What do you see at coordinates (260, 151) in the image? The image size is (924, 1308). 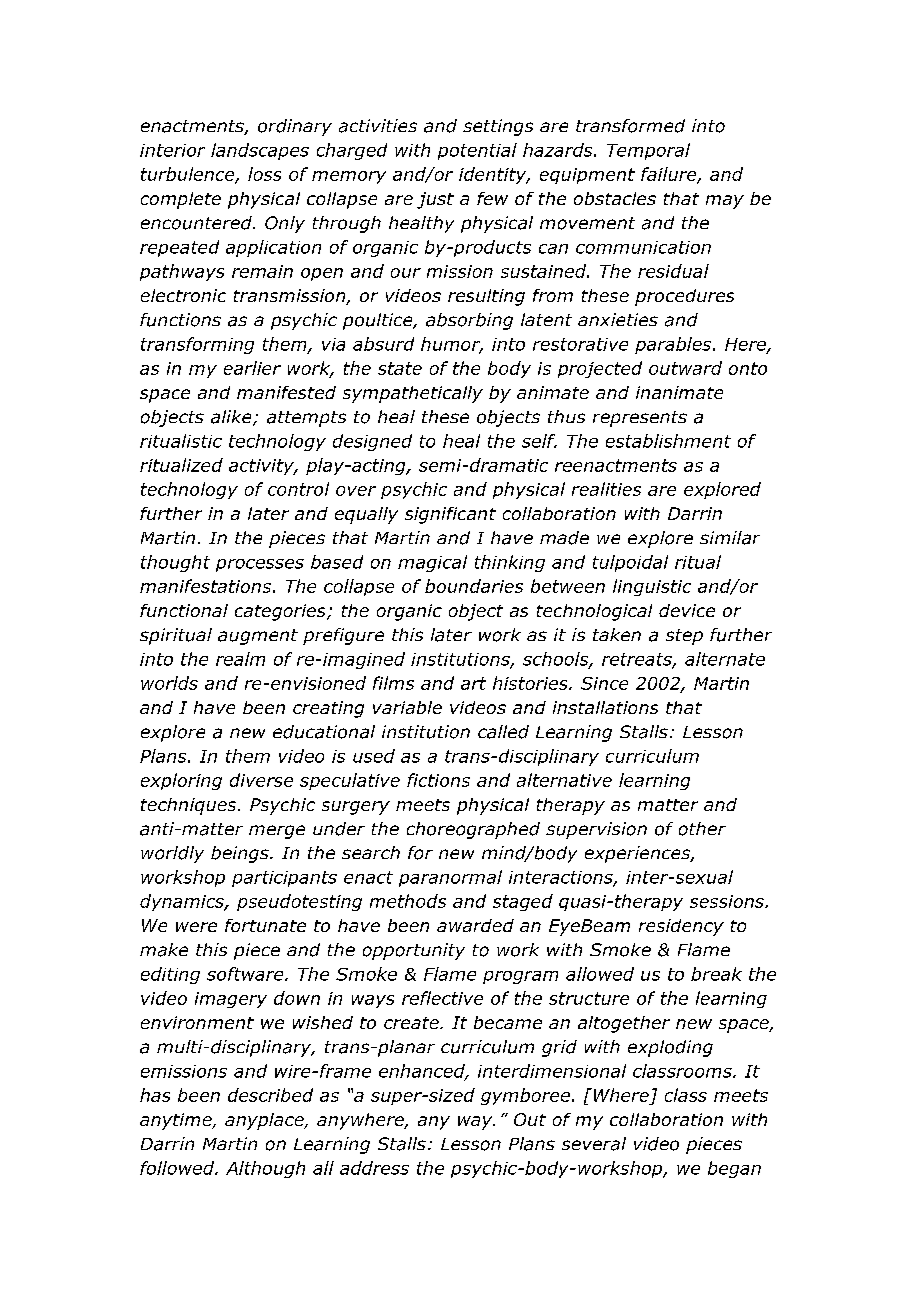 I see `landscapes` at bounding box center [260, 151].
